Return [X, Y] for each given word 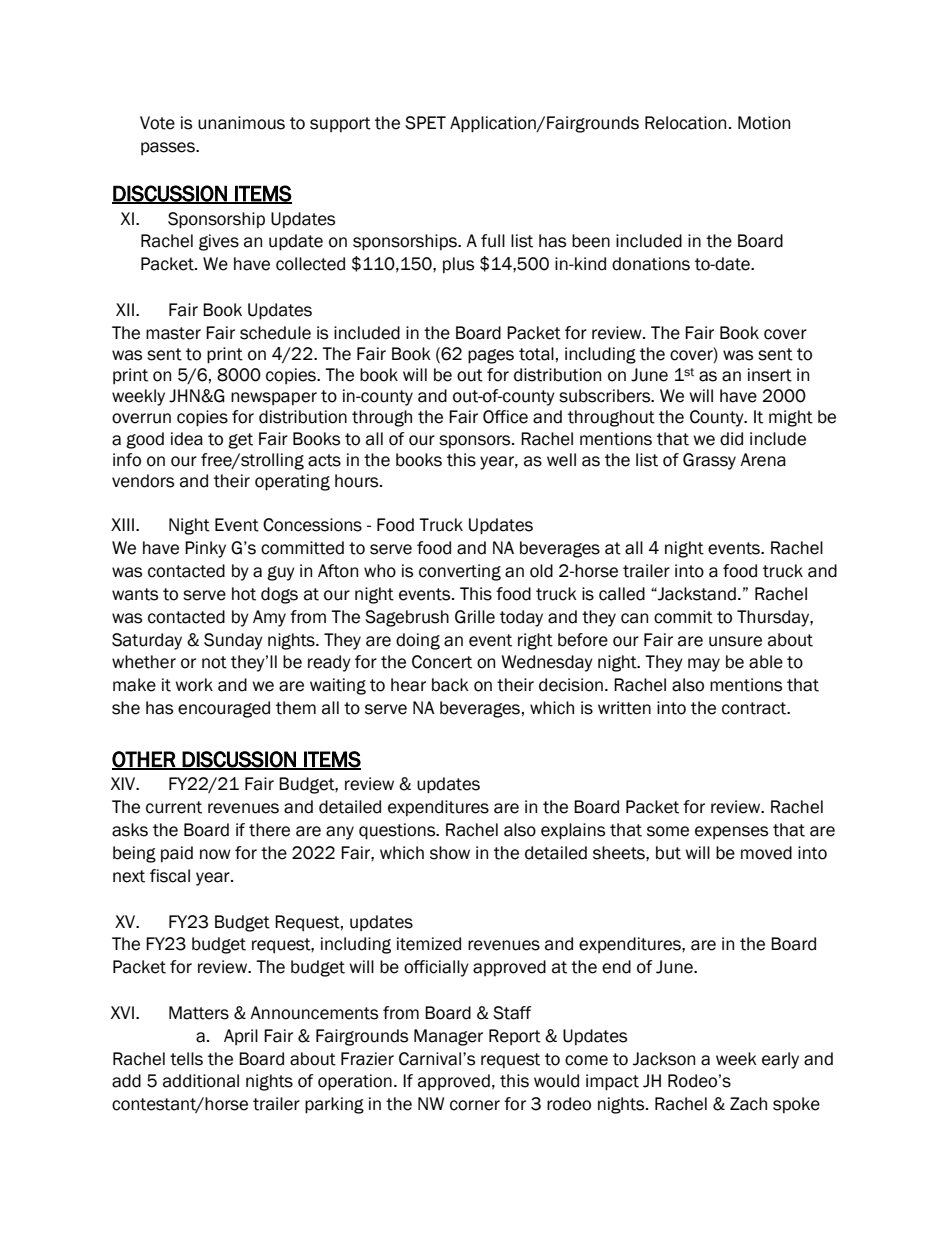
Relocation [685, 123]
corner [475, 1105]
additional [201, 1081]
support [340, 124]
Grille [475, 617]
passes [169, 148]
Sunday [233, 641]
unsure [735, 641]
